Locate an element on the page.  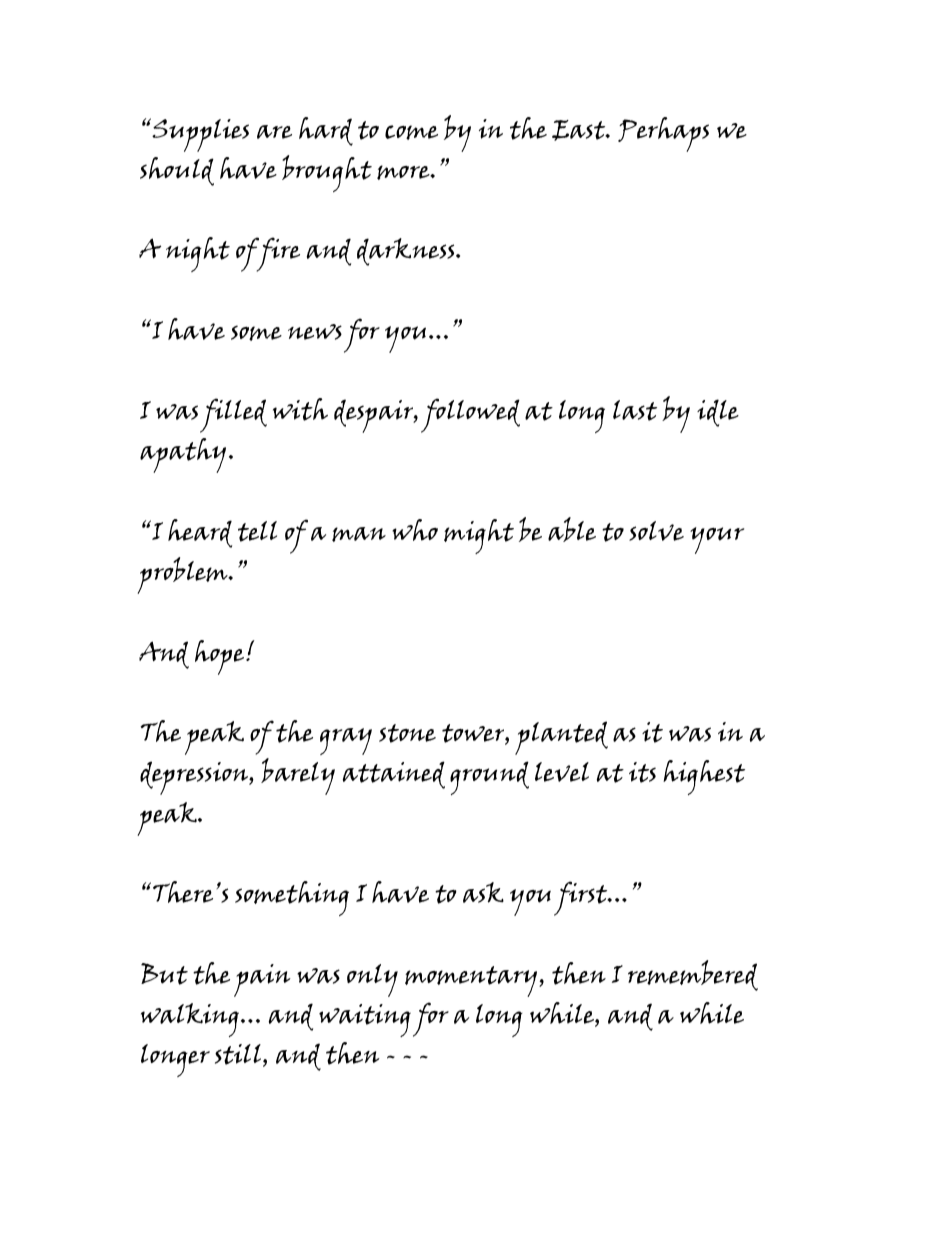
more is located at coordinates (404, 172).
